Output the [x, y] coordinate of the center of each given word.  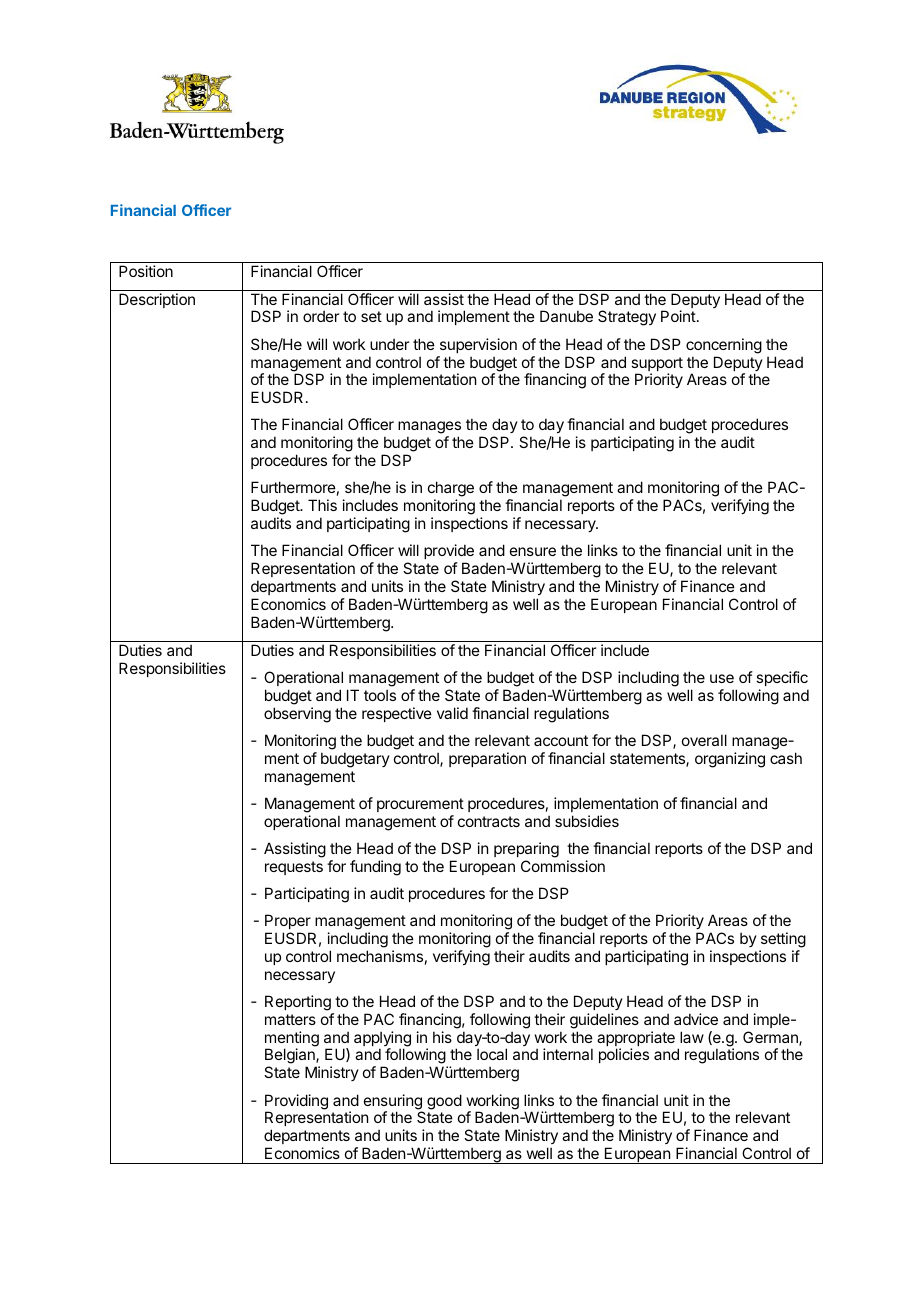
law [692, 1037]
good [444, 1102]
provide [449, 551]
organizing [730, 760]
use [722, 678]
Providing [296, 1103]
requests [294, 868]
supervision [478, 345]
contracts [489, 821]
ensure [533, 551]
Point [678, 316]
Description [157, 300]
